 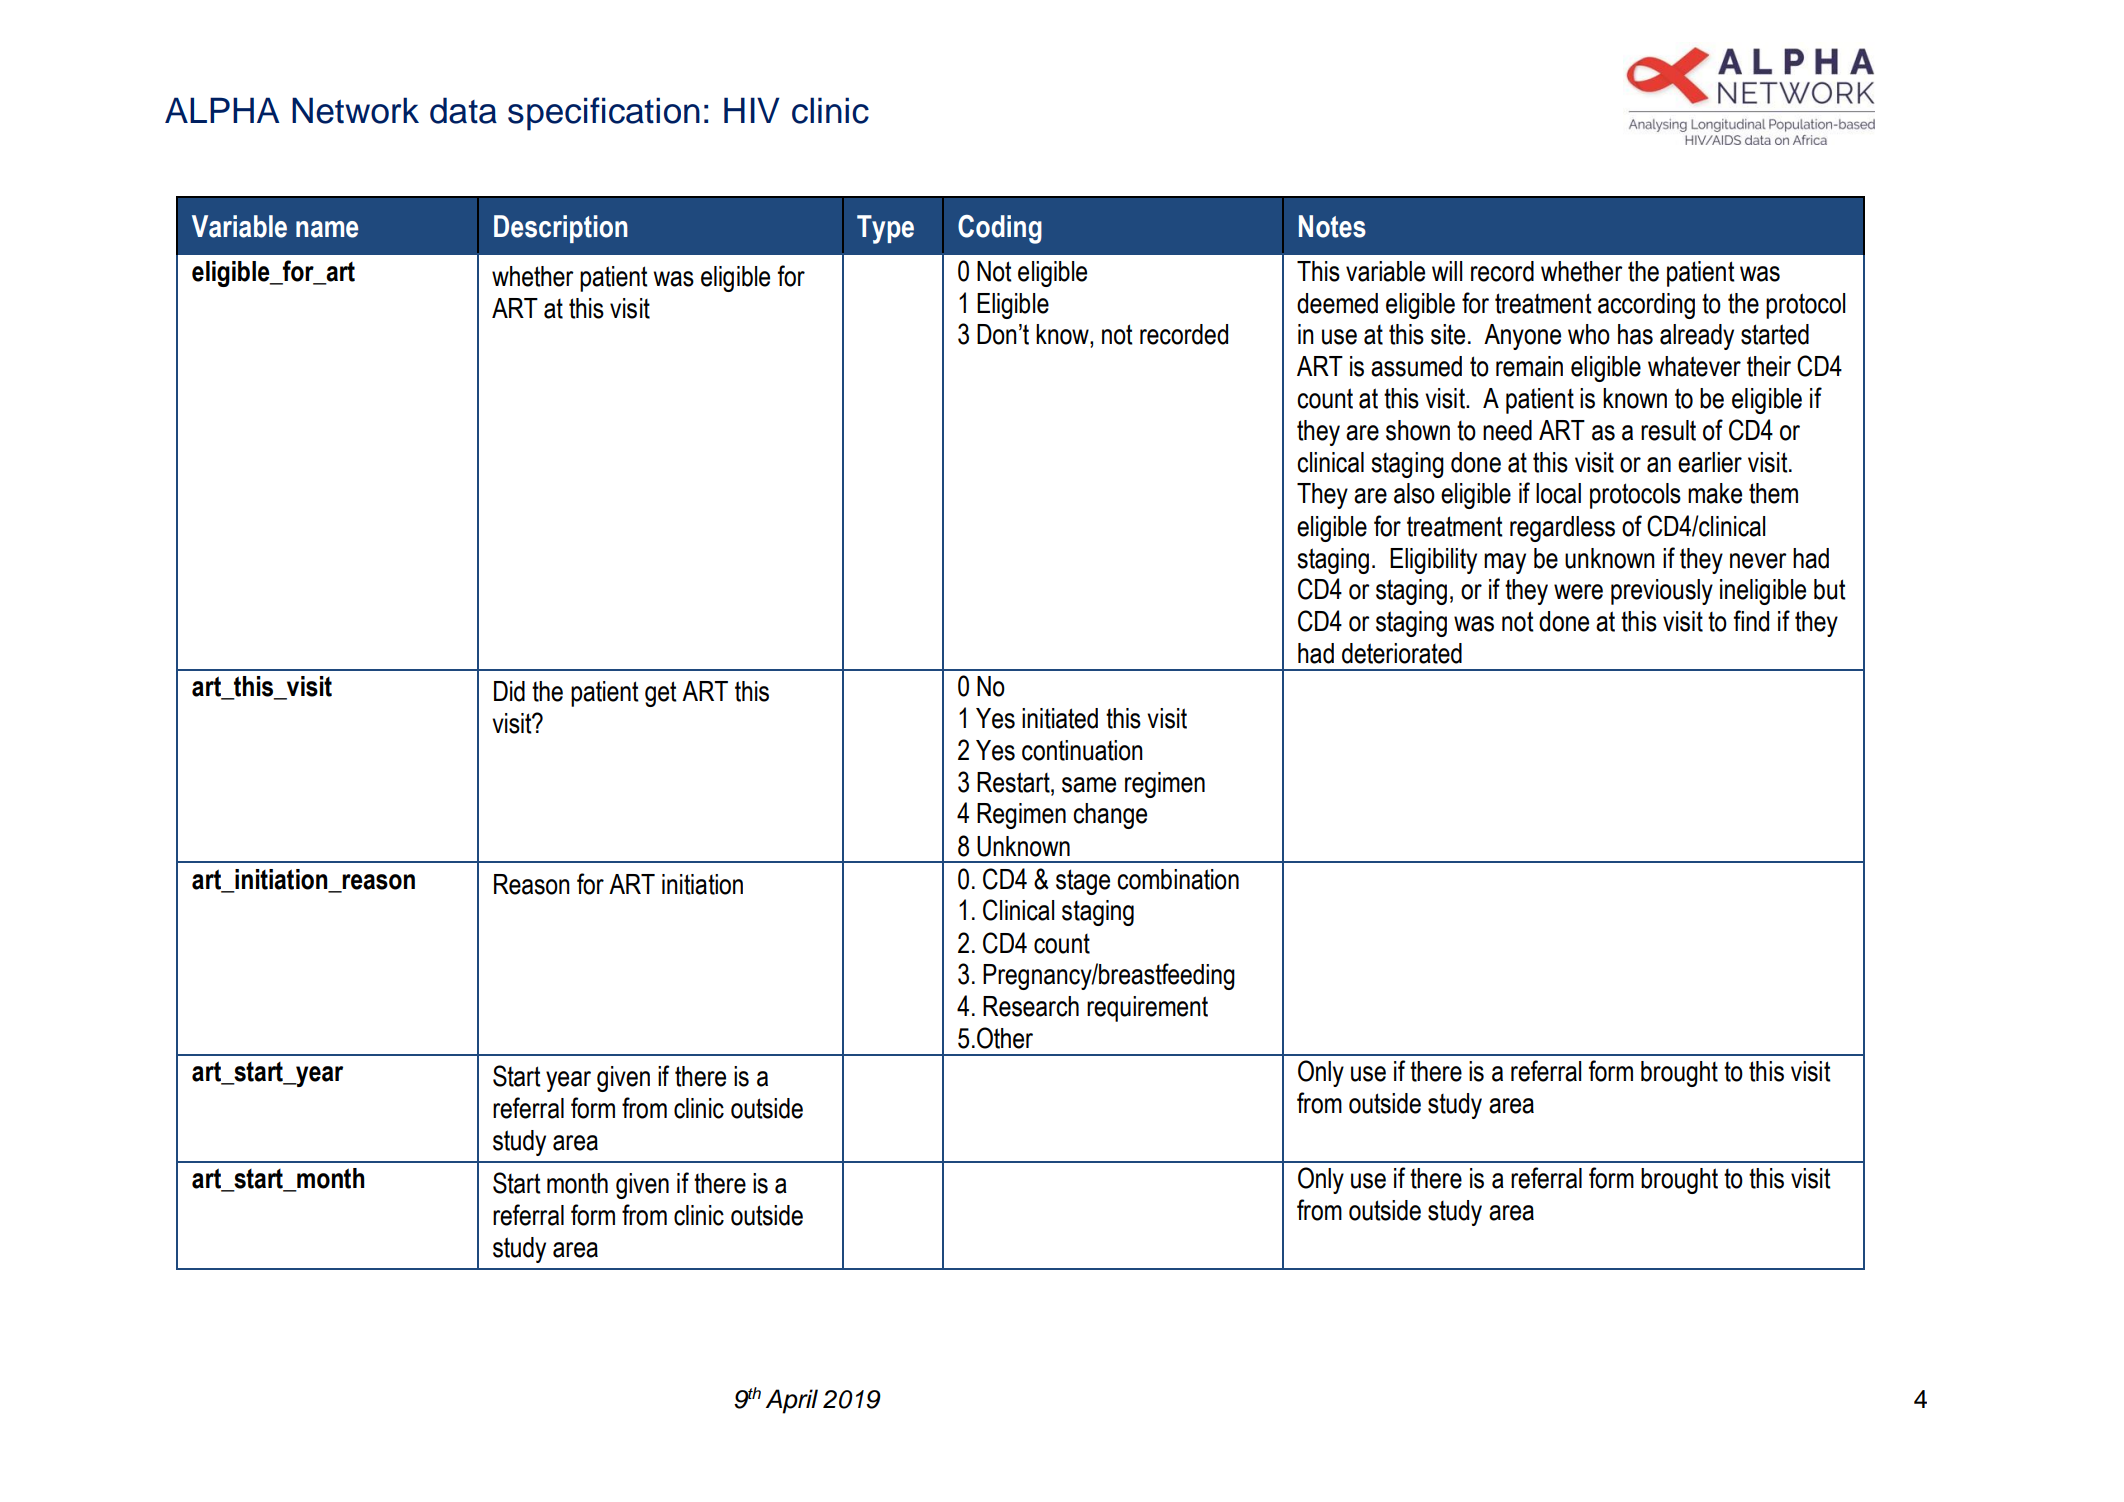 I want to click on data, so click(x=463, y=110).
